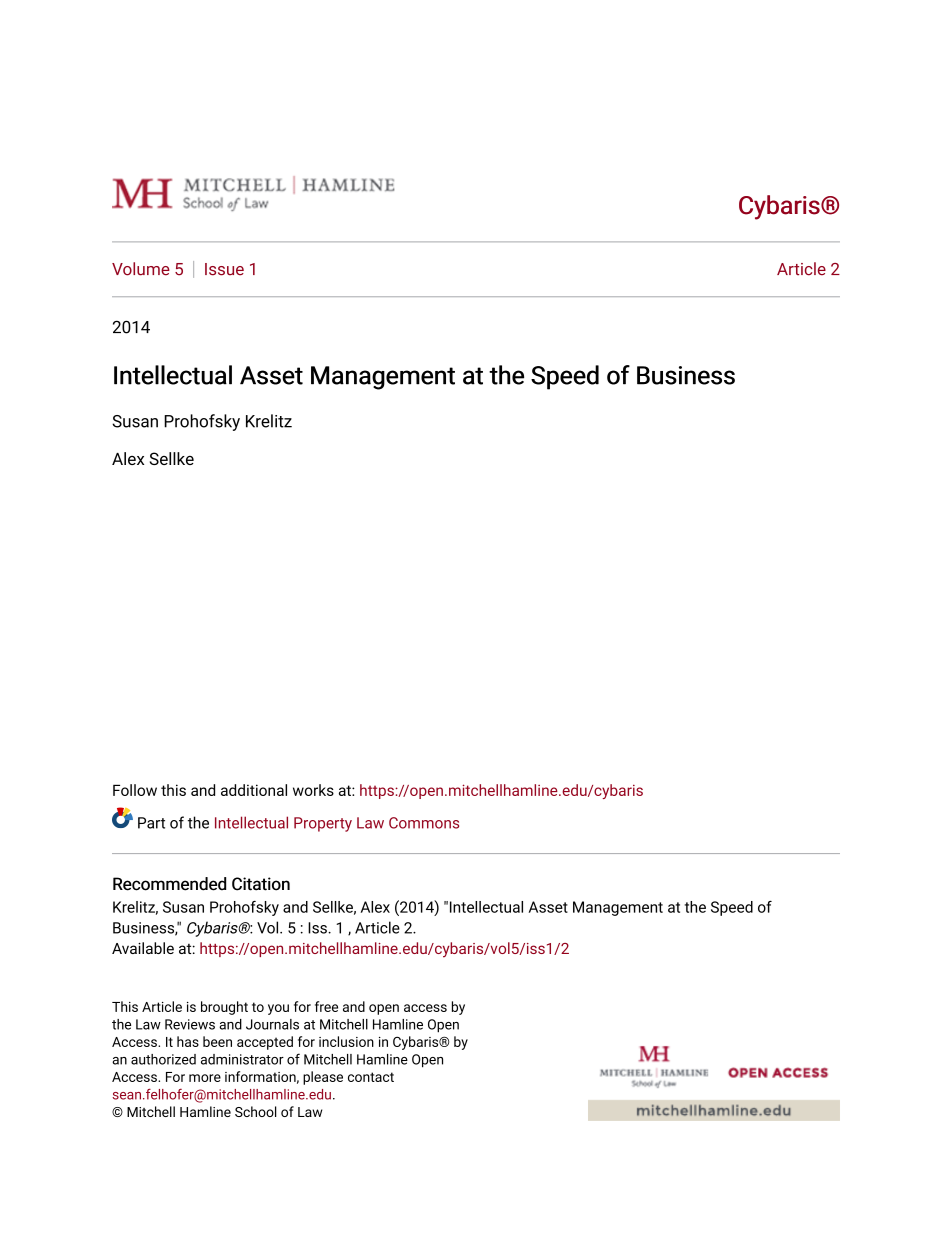 This screenshot has height=1233, width=952. What do you see at coordinates (135, 790) in the screenshot?
I see `Follow` at bounding box center [135, 790].
